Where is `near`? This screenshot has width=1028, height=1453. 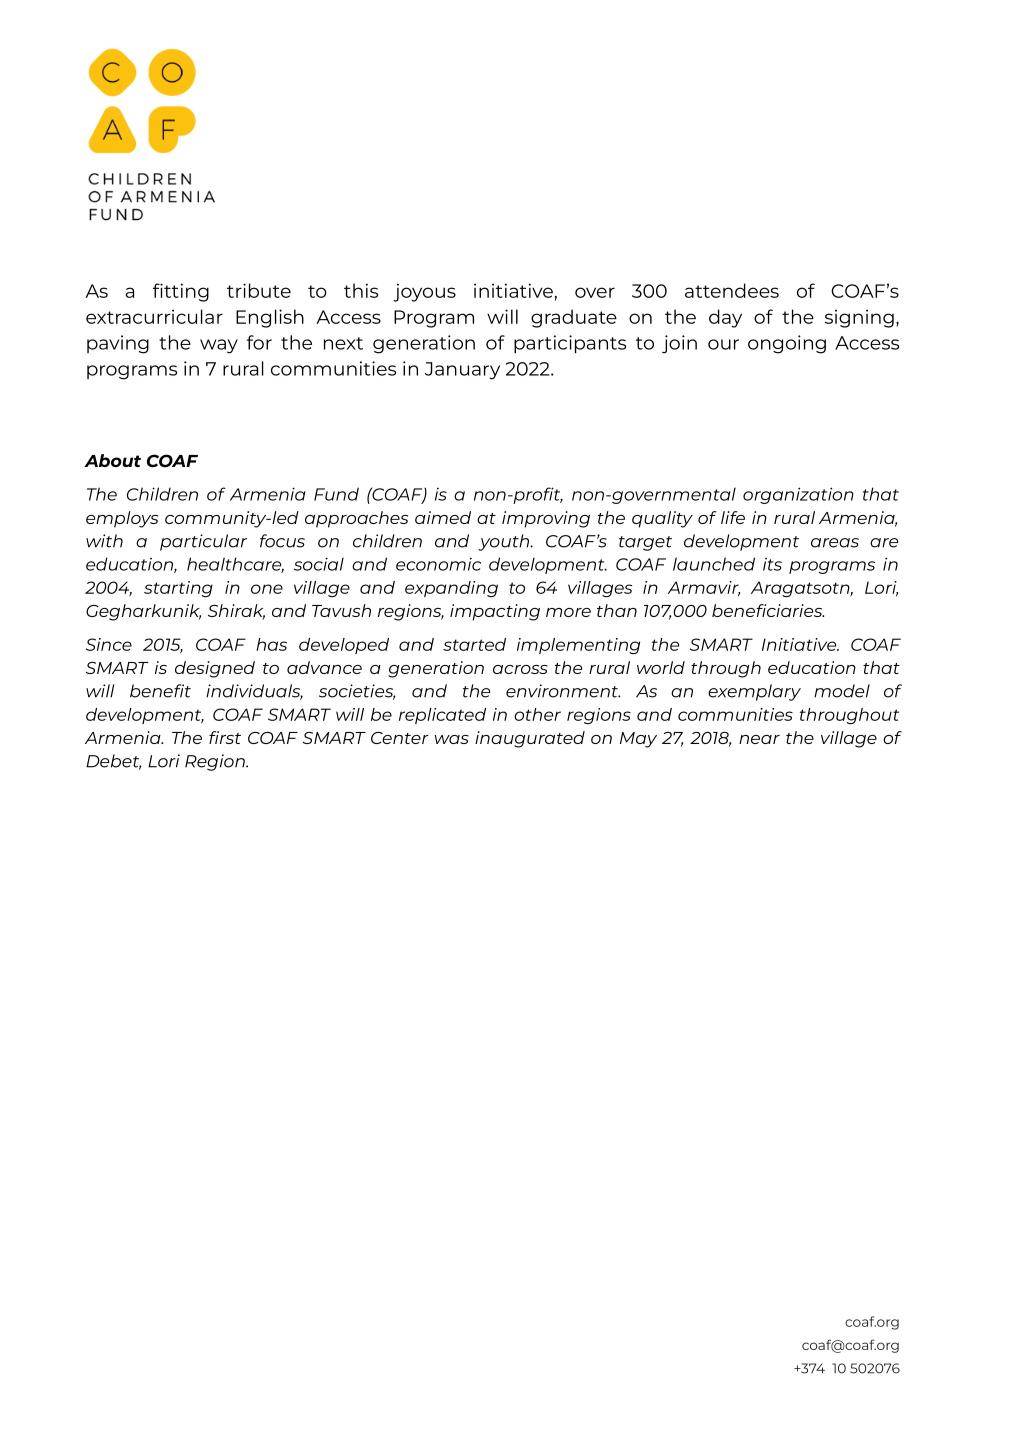
near is located at coordinates (759, 739).
